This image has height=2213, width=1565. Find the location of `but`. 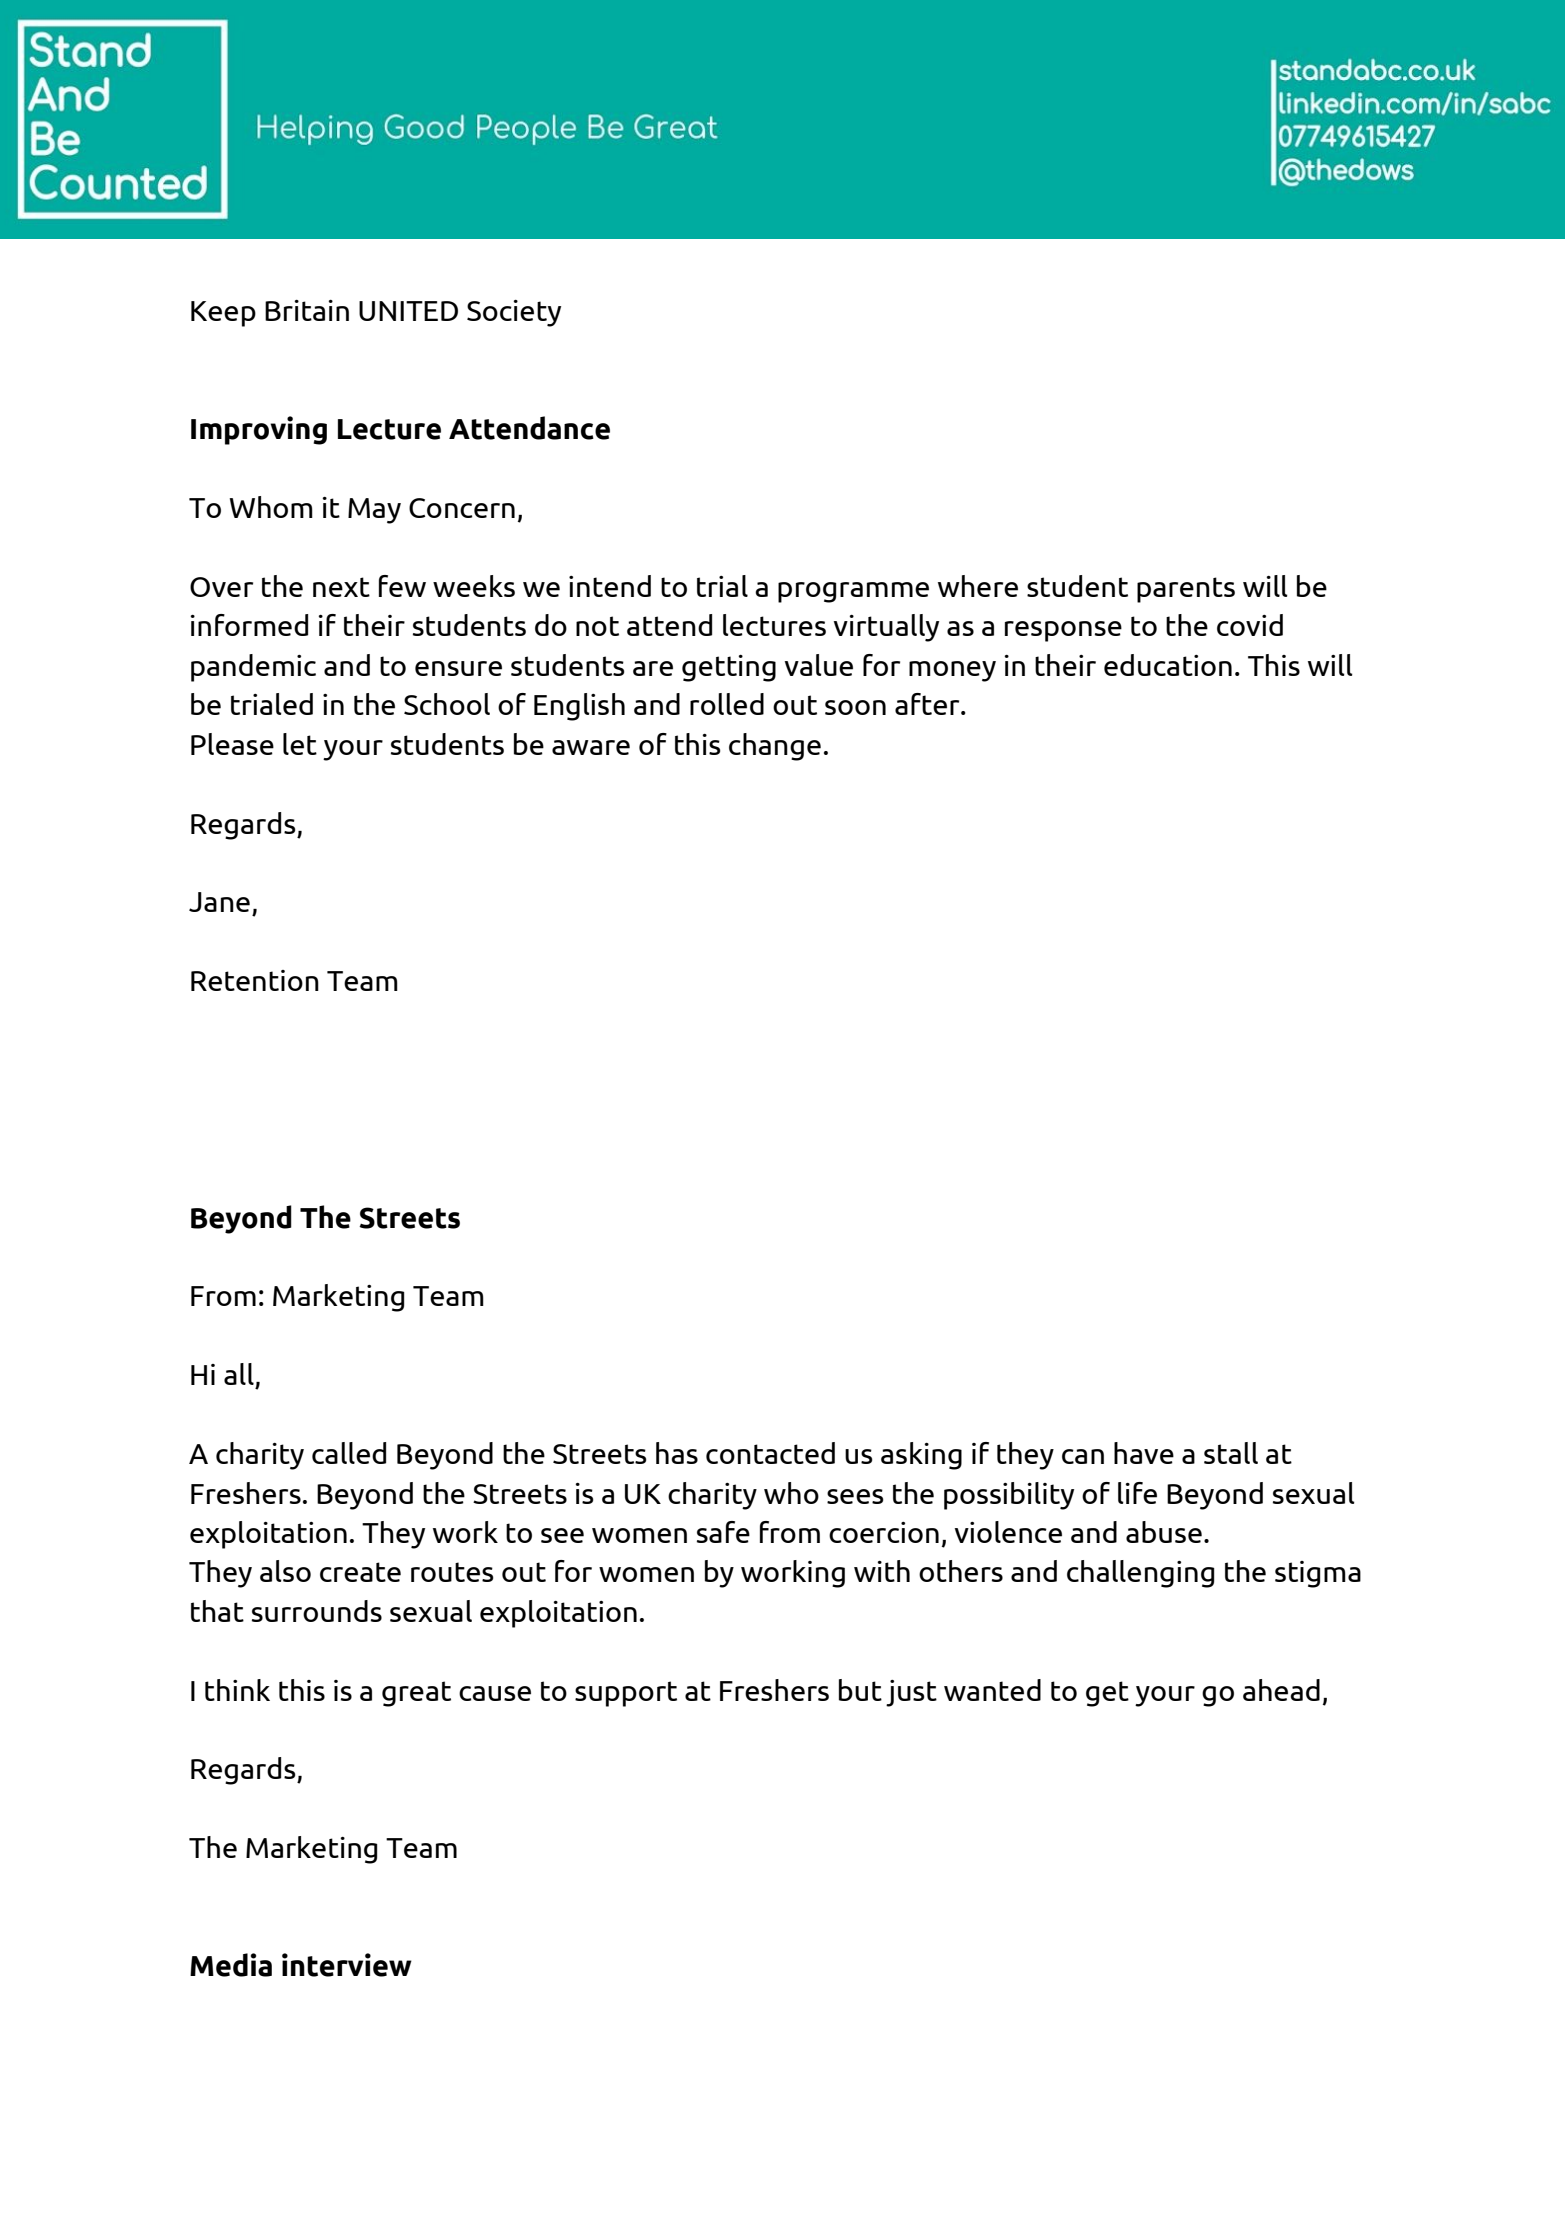

but is located at coordinates (860, 1690).
